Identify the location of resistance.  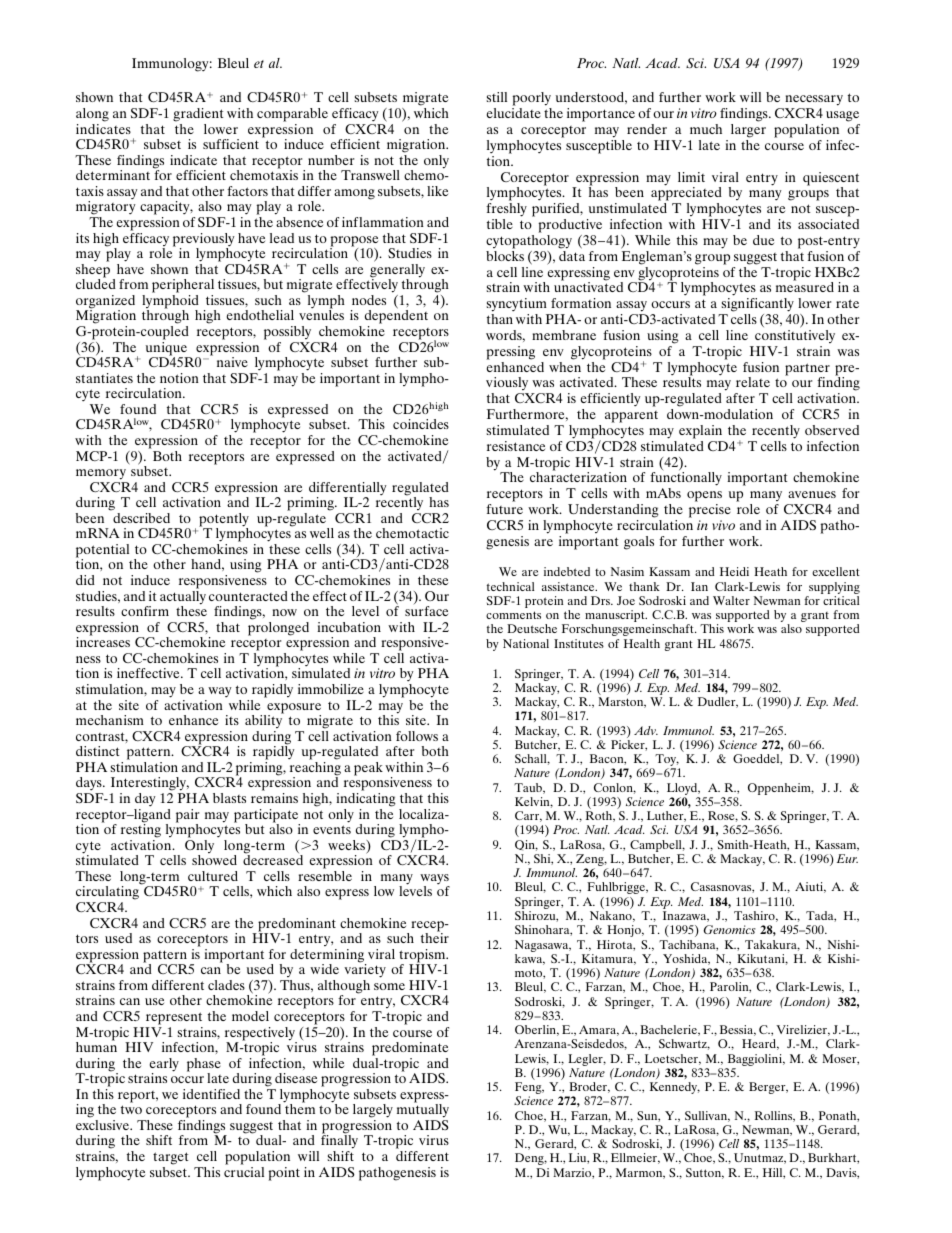
(516, 446).
